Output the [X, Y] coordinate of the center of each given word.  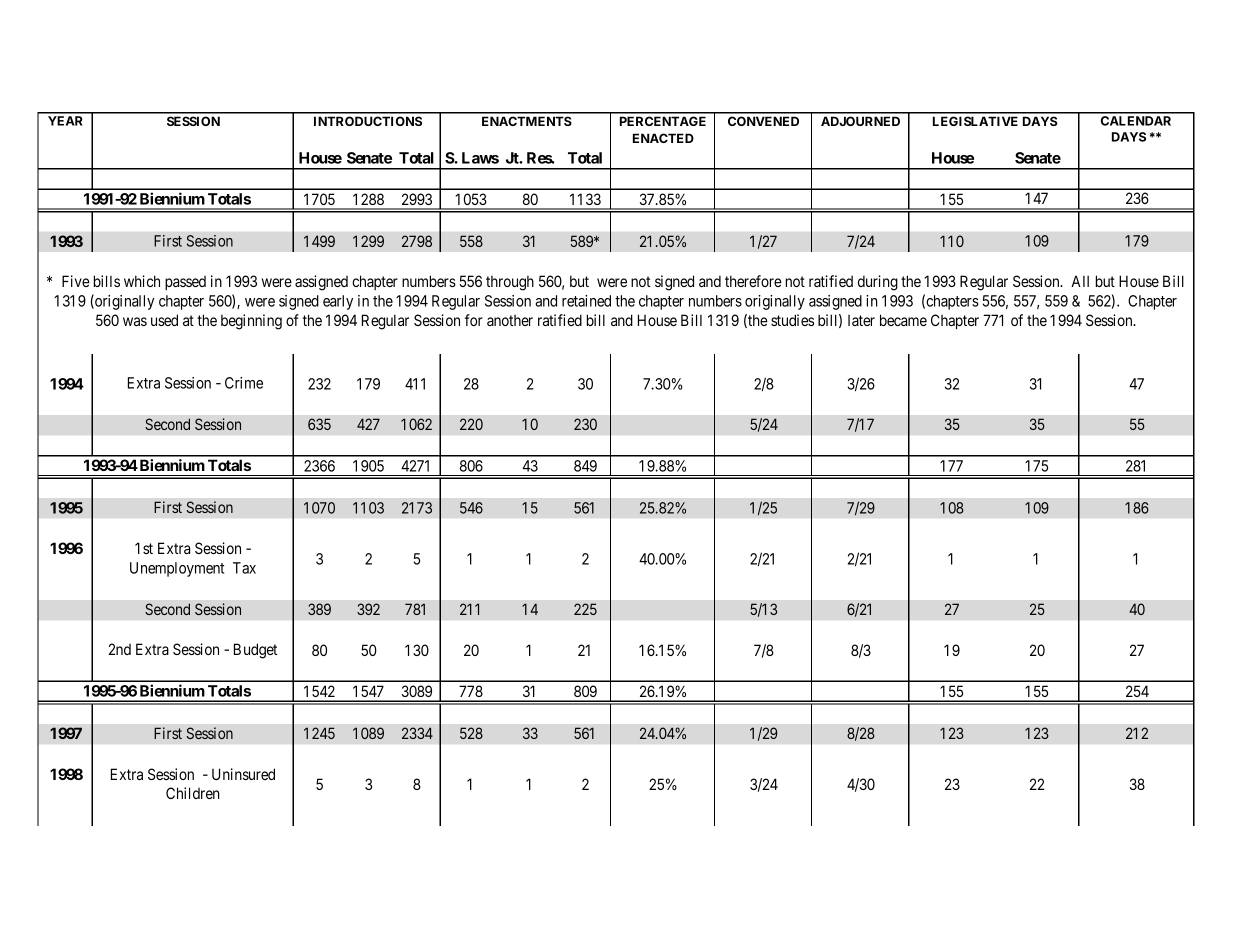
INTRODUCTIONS [368, 121]
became [903, 320]
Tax [244, 568]
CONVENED [763, 121]
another [510, 320]
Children [193, 793]
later [861, 320]
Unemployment [177, 569]
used [164, 320]
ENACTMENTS [527, 121]
